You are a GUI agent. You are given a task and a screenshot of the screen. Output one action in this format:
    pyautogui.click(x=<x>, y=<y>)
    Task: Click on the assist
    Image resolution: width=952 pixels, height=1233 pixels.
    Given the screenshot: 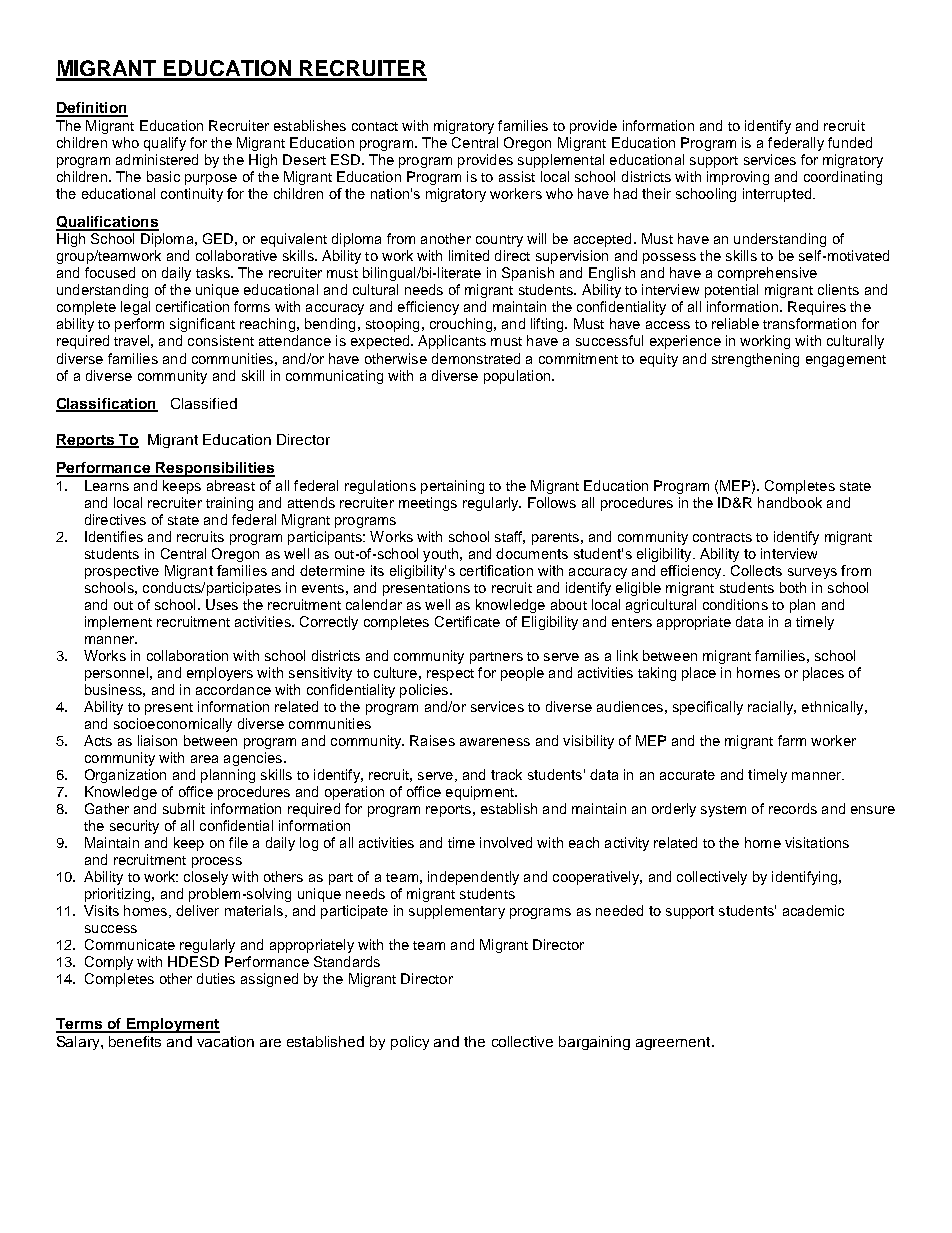 What is the action you would take?
    pyautogui.click(x=517, y=176)
